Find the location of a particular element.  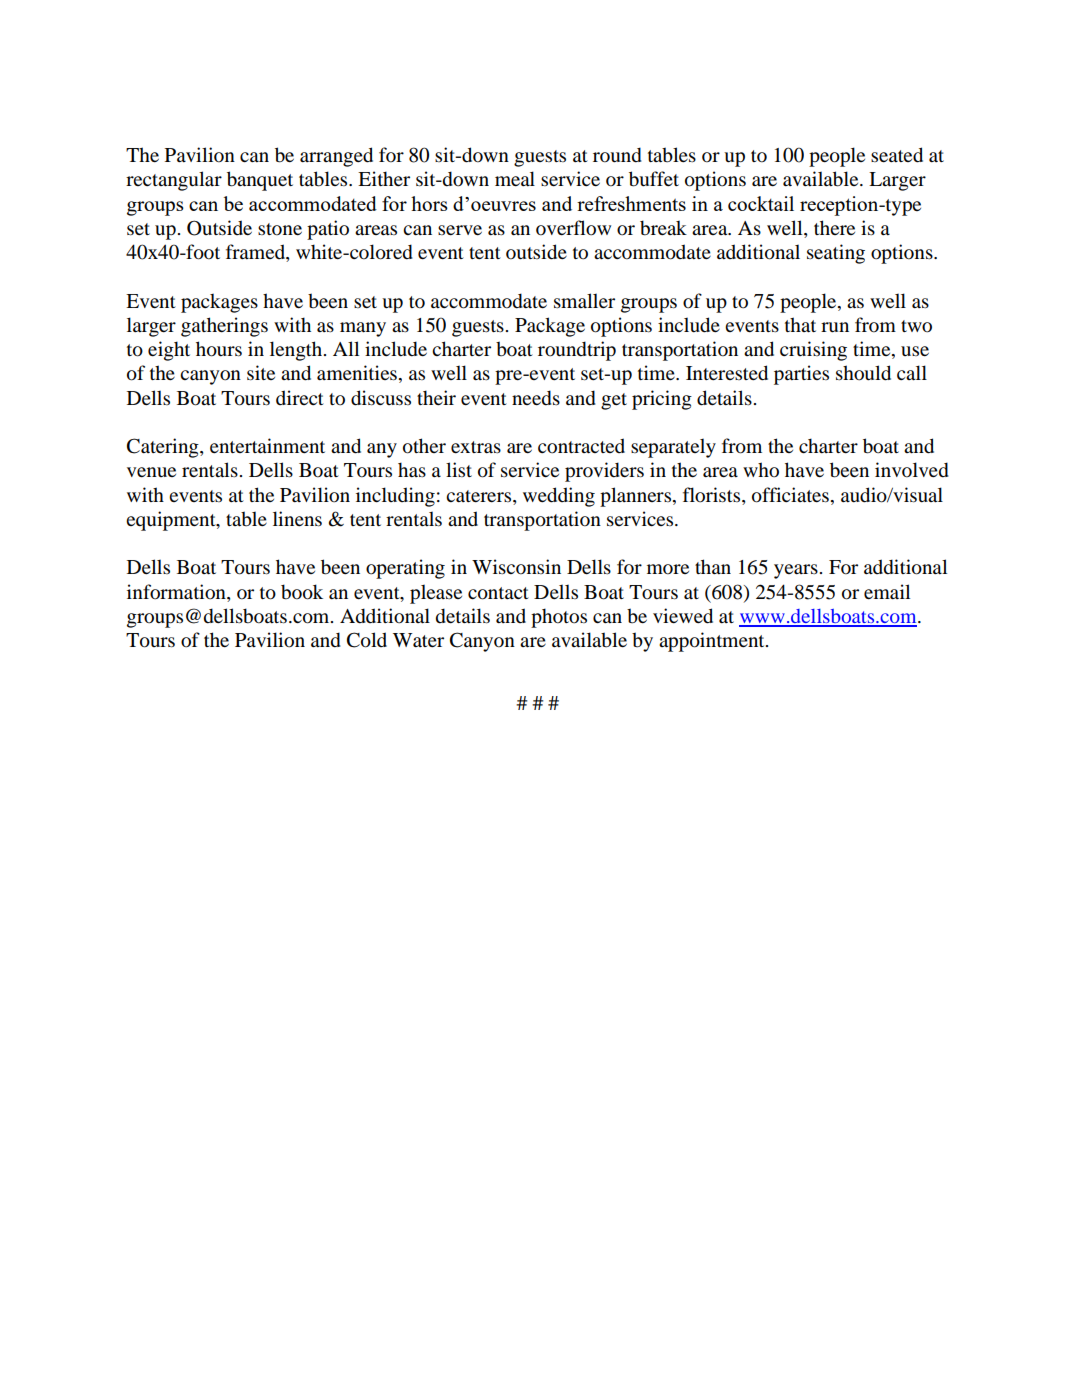

direct is located at coordinates (300, 397).
